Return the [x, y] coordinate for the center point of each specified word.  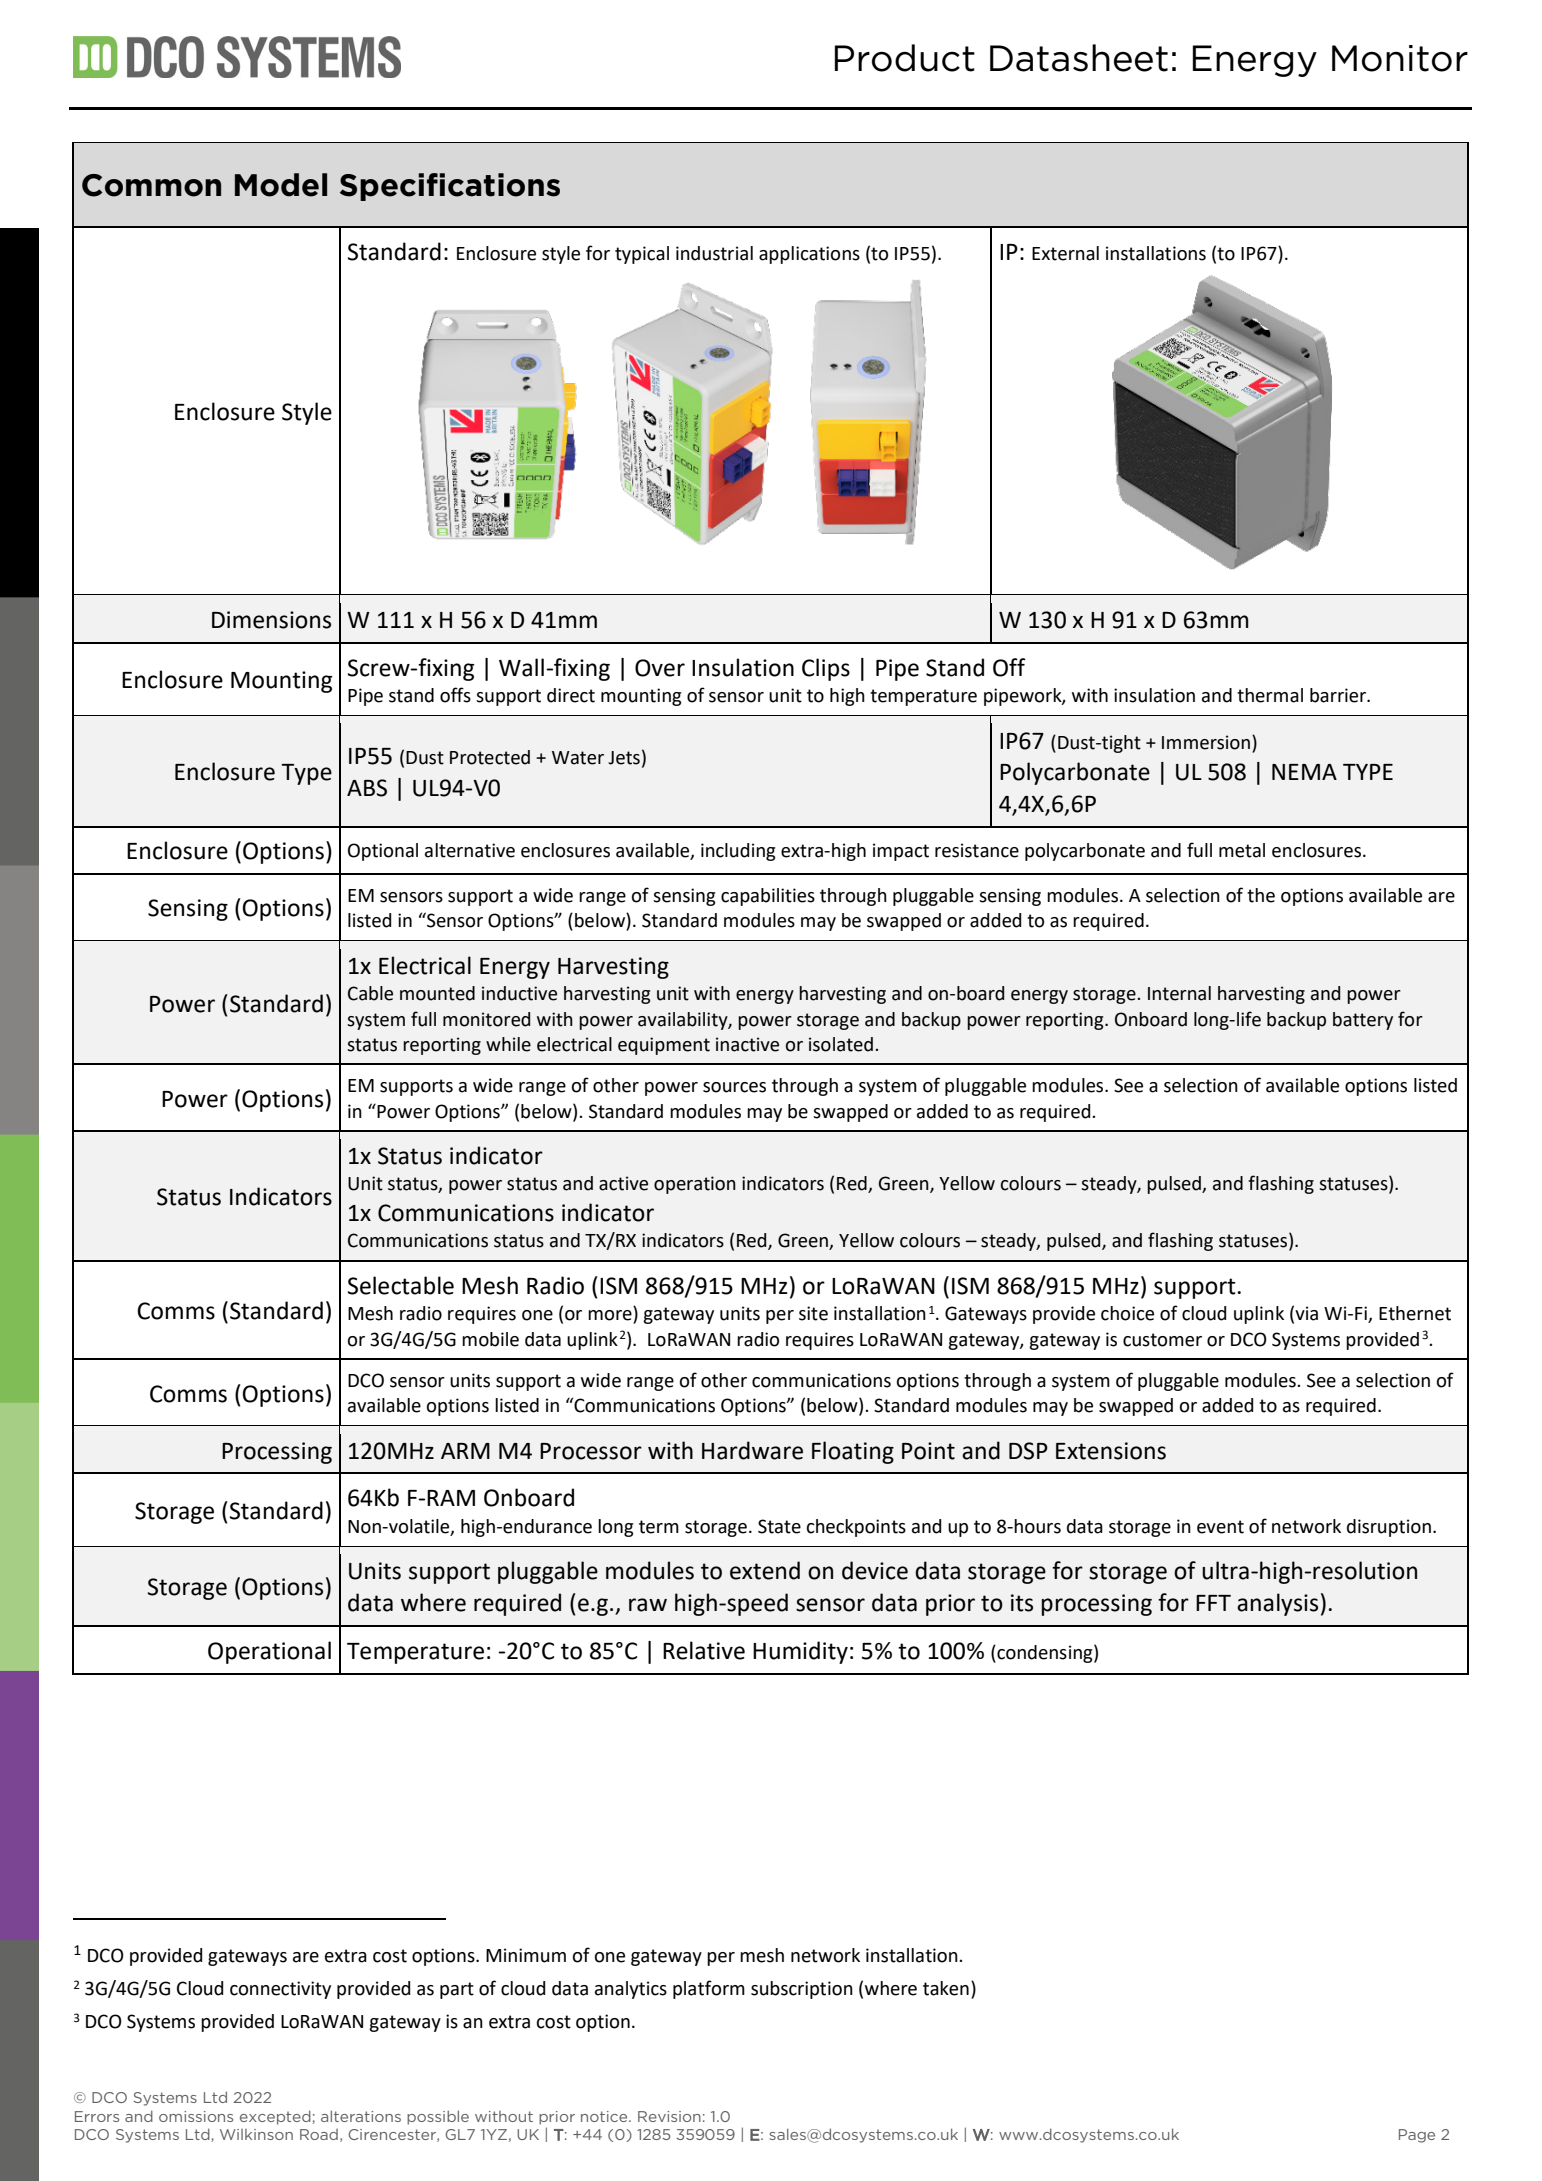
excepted [276, 2118]
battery [1363, 1021]
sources [734, 1087]
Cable [370, 993]
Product [905, 58]
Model [281, 185]
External [1065, 253]
